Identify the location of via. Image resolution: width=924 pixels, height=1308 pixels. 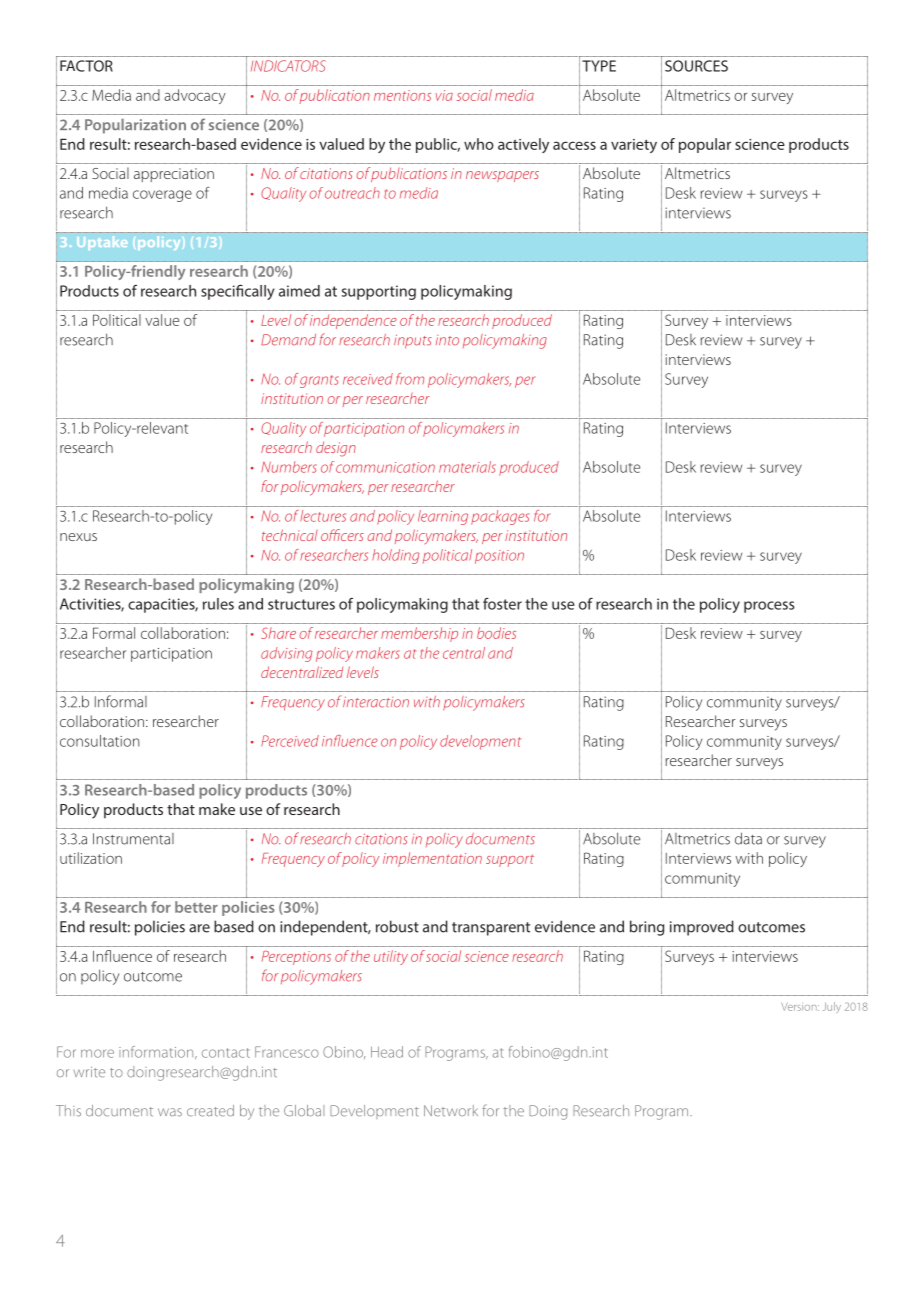
(444, 95).
